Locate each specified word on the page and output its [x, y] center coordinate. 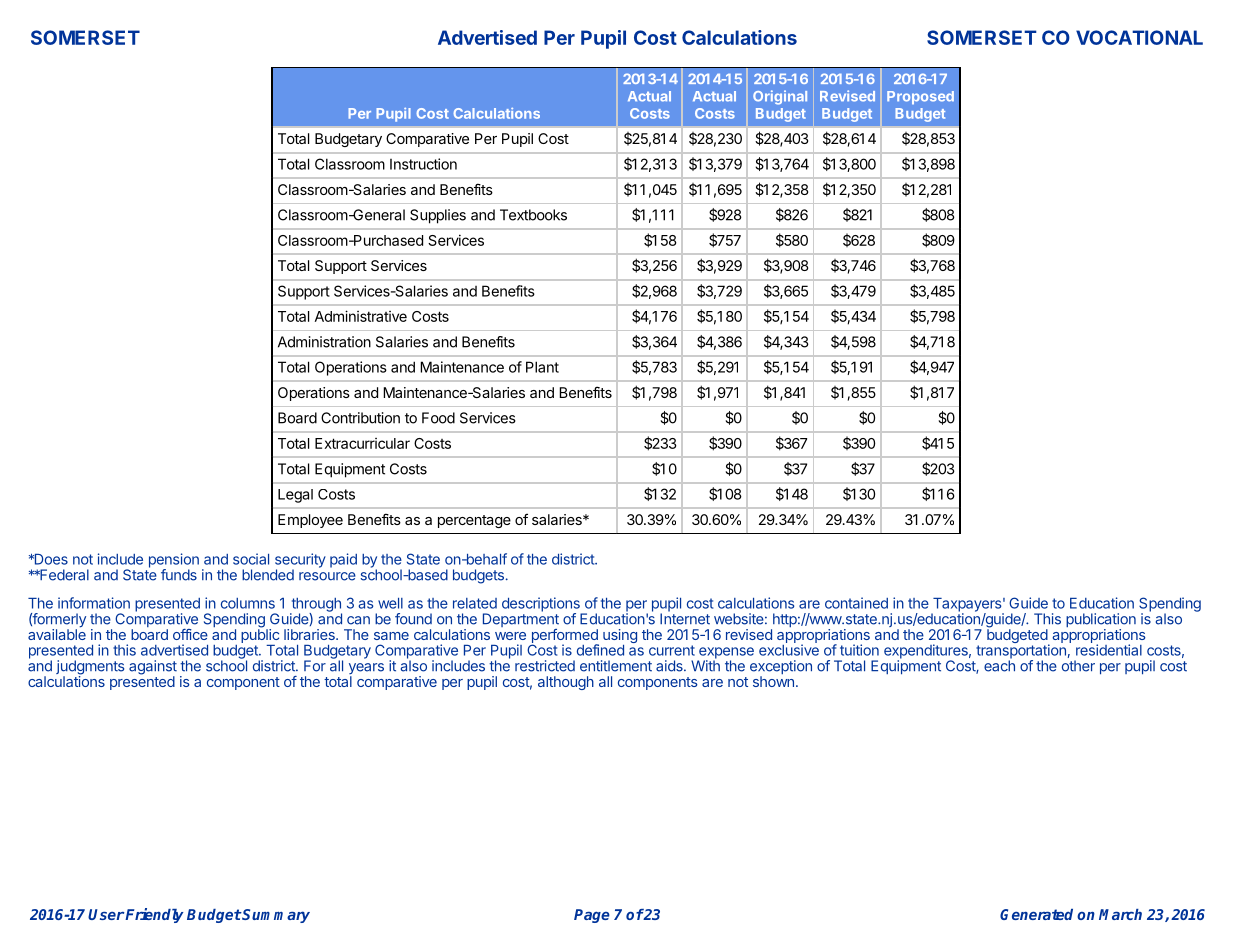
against [153, 668]
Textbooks [533, 215]
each [999, 665]
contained [856, 603]
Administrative [361, 316]
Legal [295, 496]
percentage [474, 521]
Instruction [423, 164]
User [106, 914]
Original [780, 97]
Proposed [920, 97]
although [566, 683]
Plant [542, 367]
